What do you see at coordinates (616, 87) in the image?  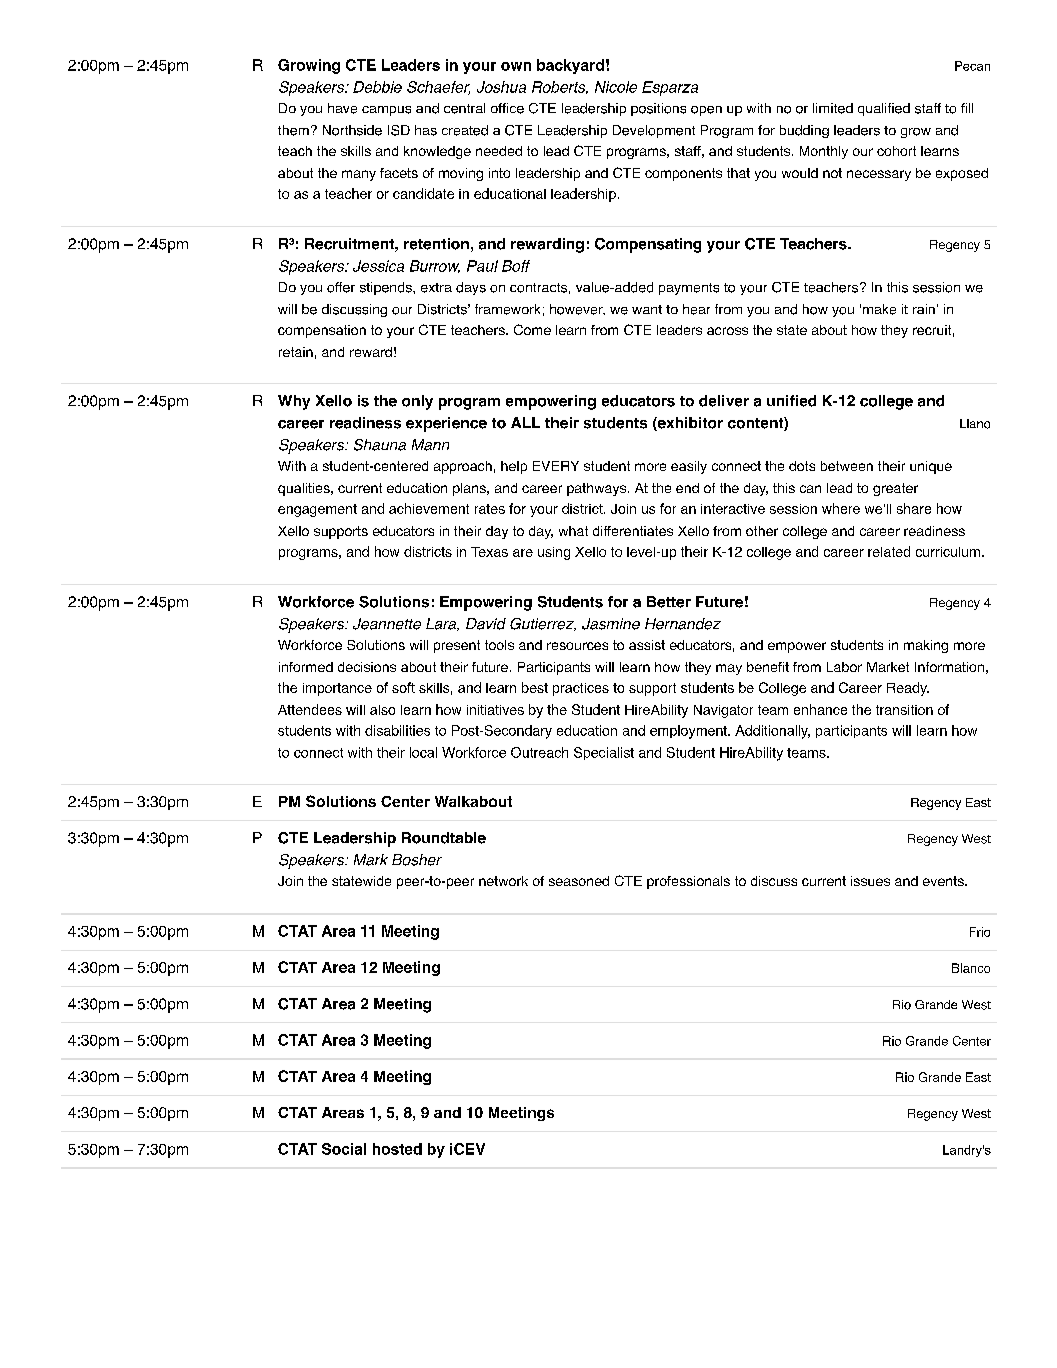 I see `Nicole` at bounding box center [616, 87].
